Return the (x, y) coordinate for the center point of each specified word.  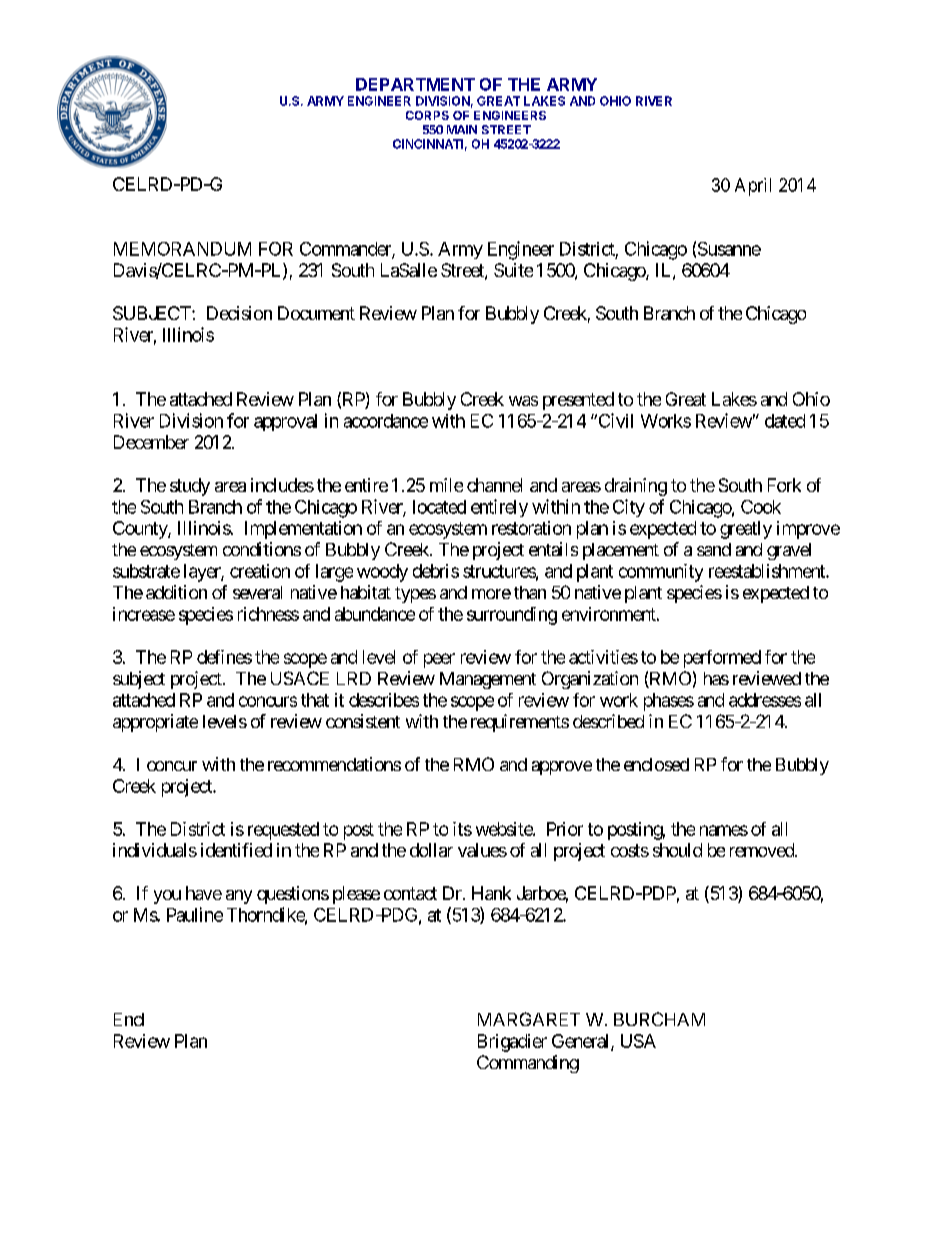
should (677, 850)
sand (714, 549)
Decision (239, 313)
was (523, 401)
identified (236, 850)
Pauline (195, 914)
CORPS (427, 115)
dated (785, 421)
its (462, 829)
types (415, 595)
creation (260, 571)
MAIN (462, 129)
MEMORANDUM (182, 249)
